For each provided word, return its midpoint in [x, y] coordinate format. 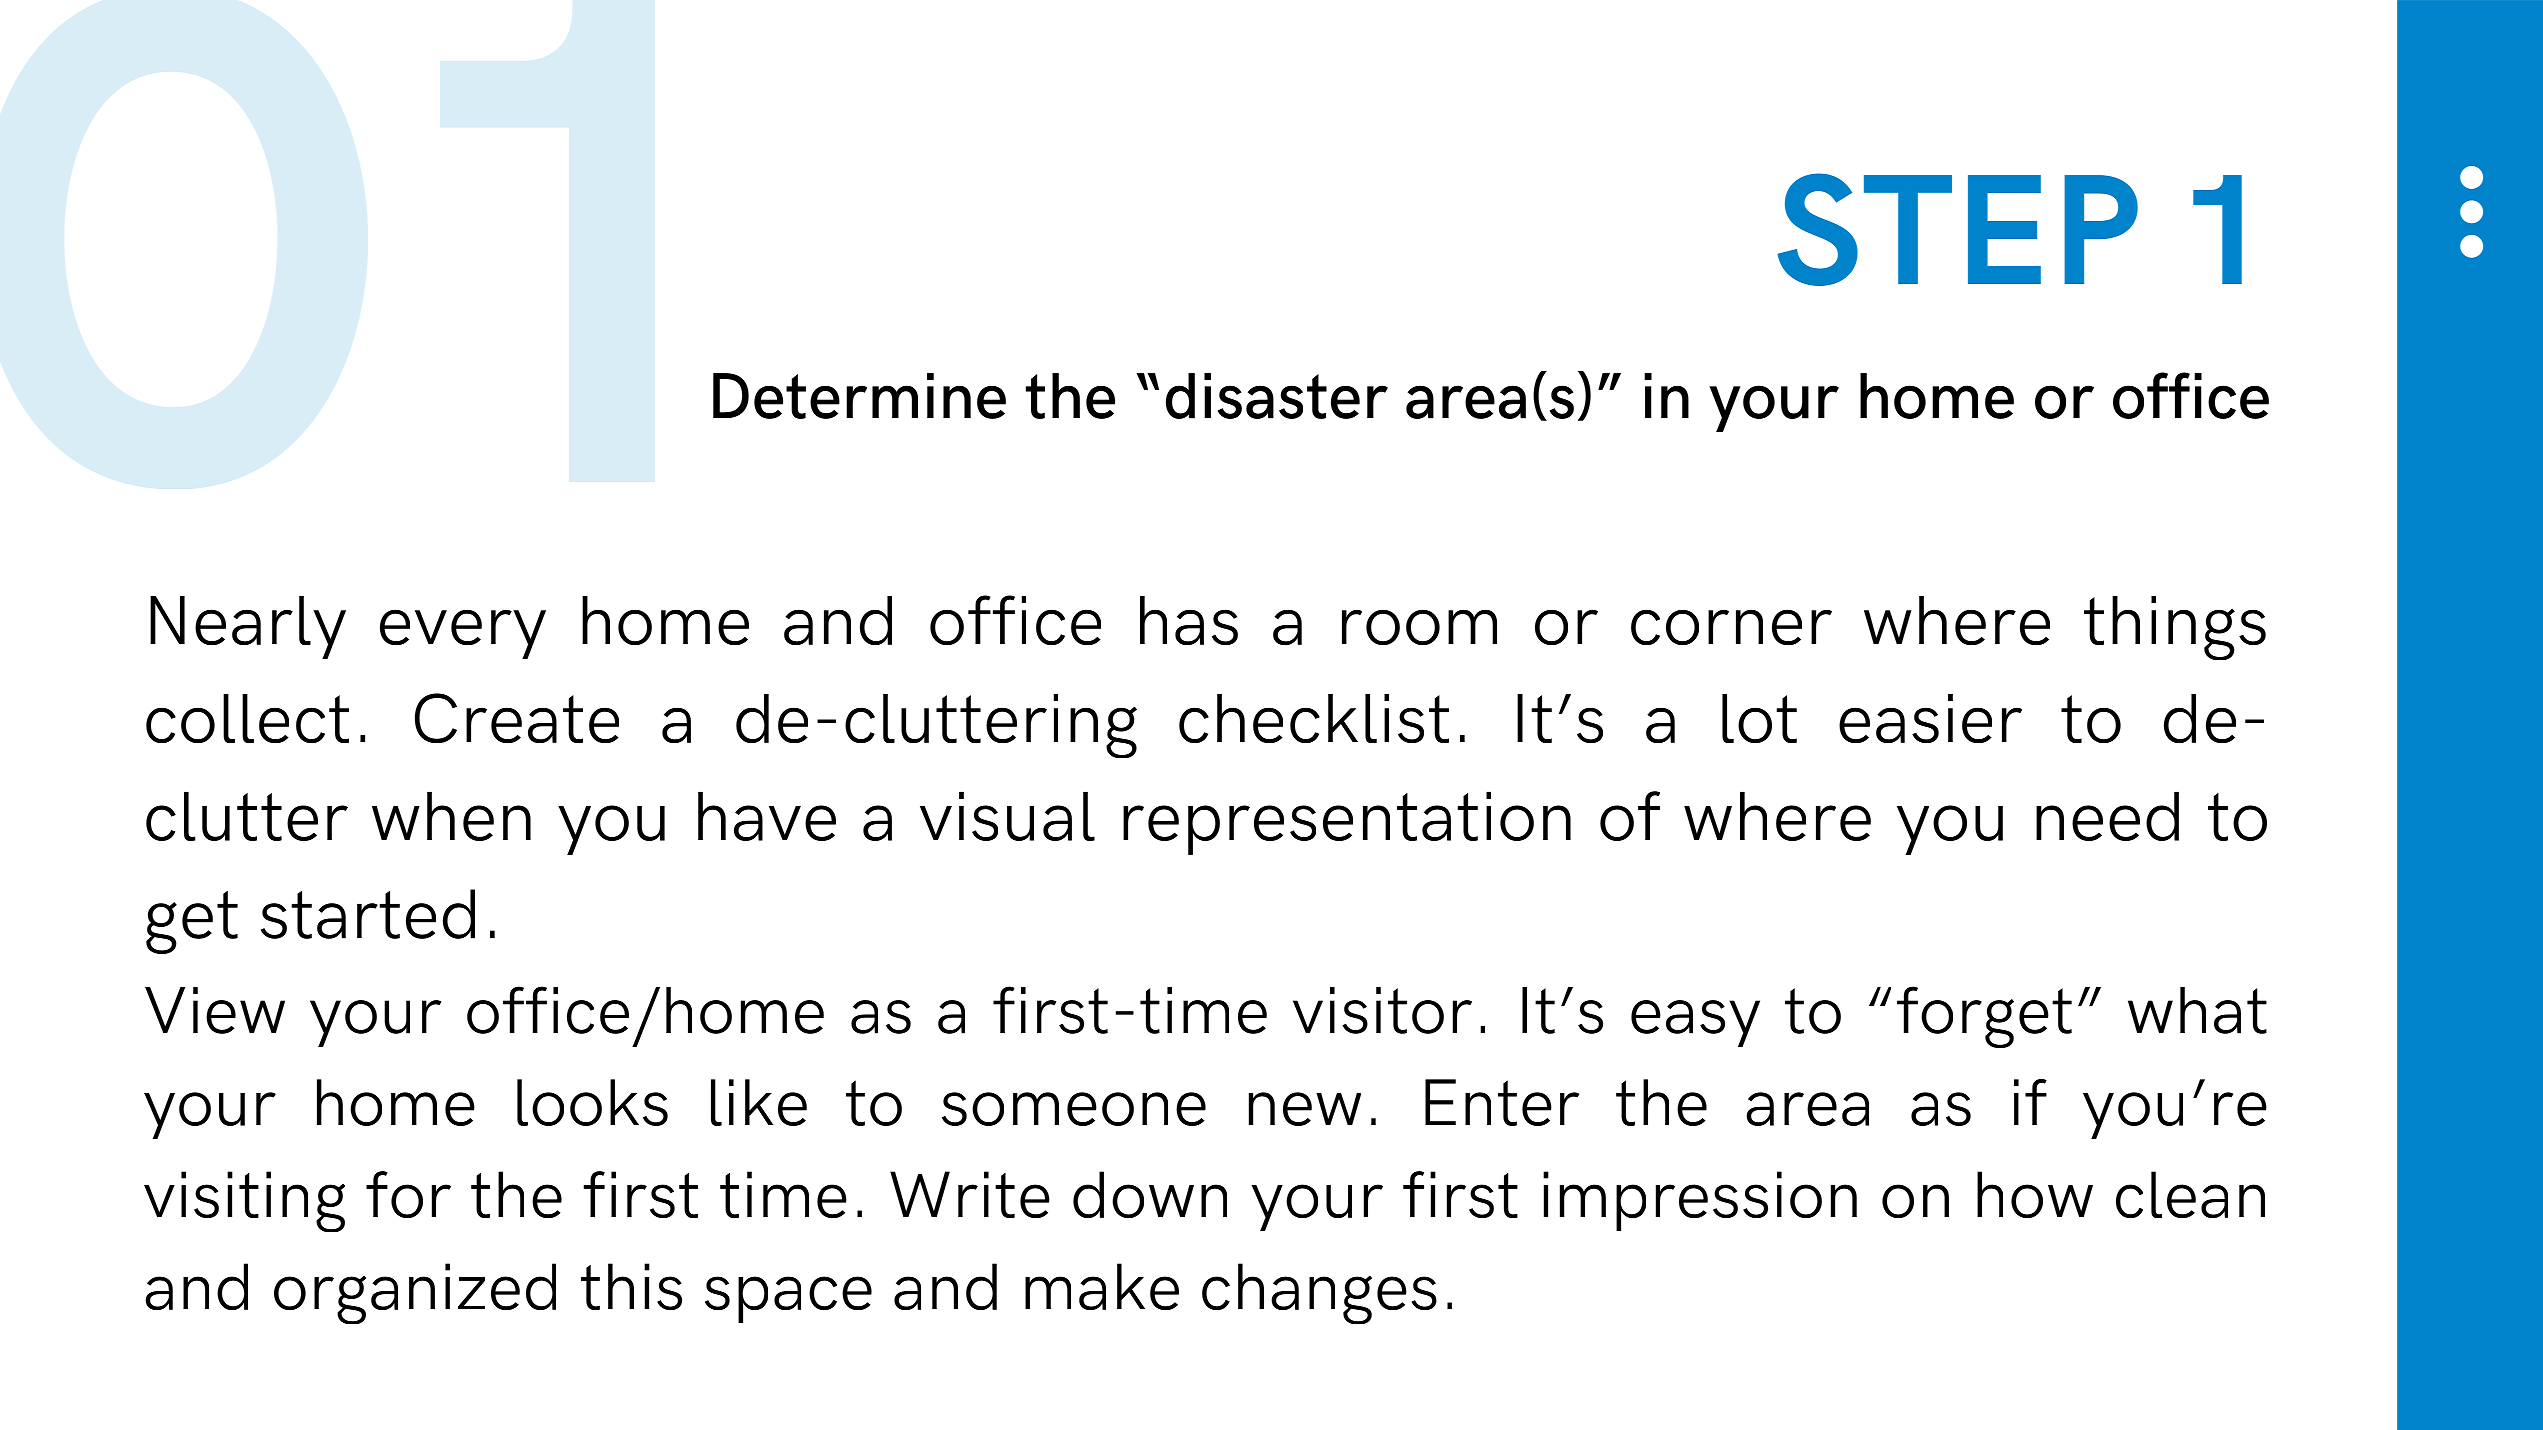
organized [415, 1293]
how [2035, 1194]
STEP [1957, 229]
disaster [1277, 396]
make [1102, 1286]
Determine [859, 396]
